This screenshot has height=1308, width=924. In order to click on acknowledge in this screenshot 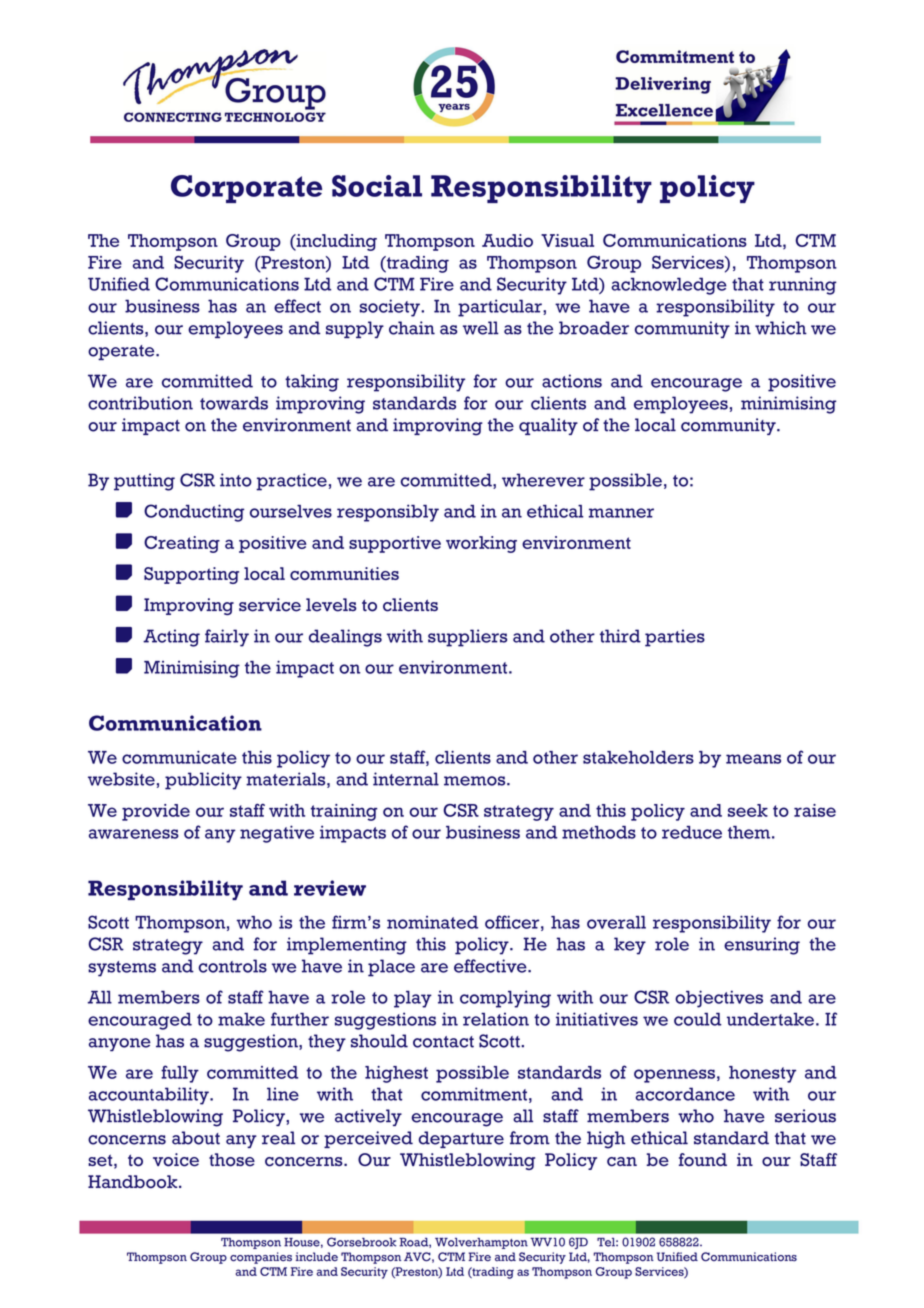, I will do `click(669, 286)`.
